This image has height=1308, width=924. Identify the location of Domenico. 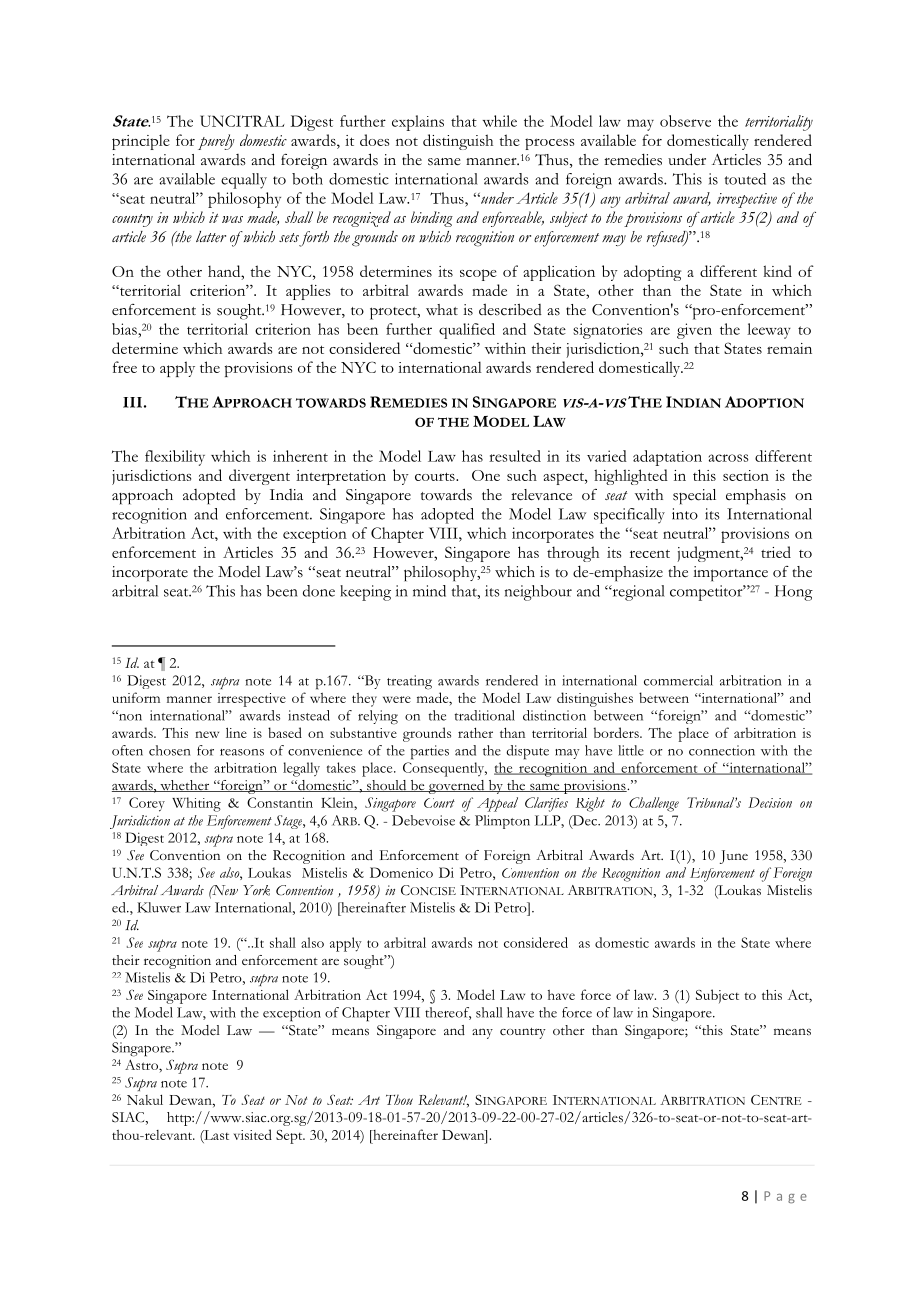
(401, 872).
